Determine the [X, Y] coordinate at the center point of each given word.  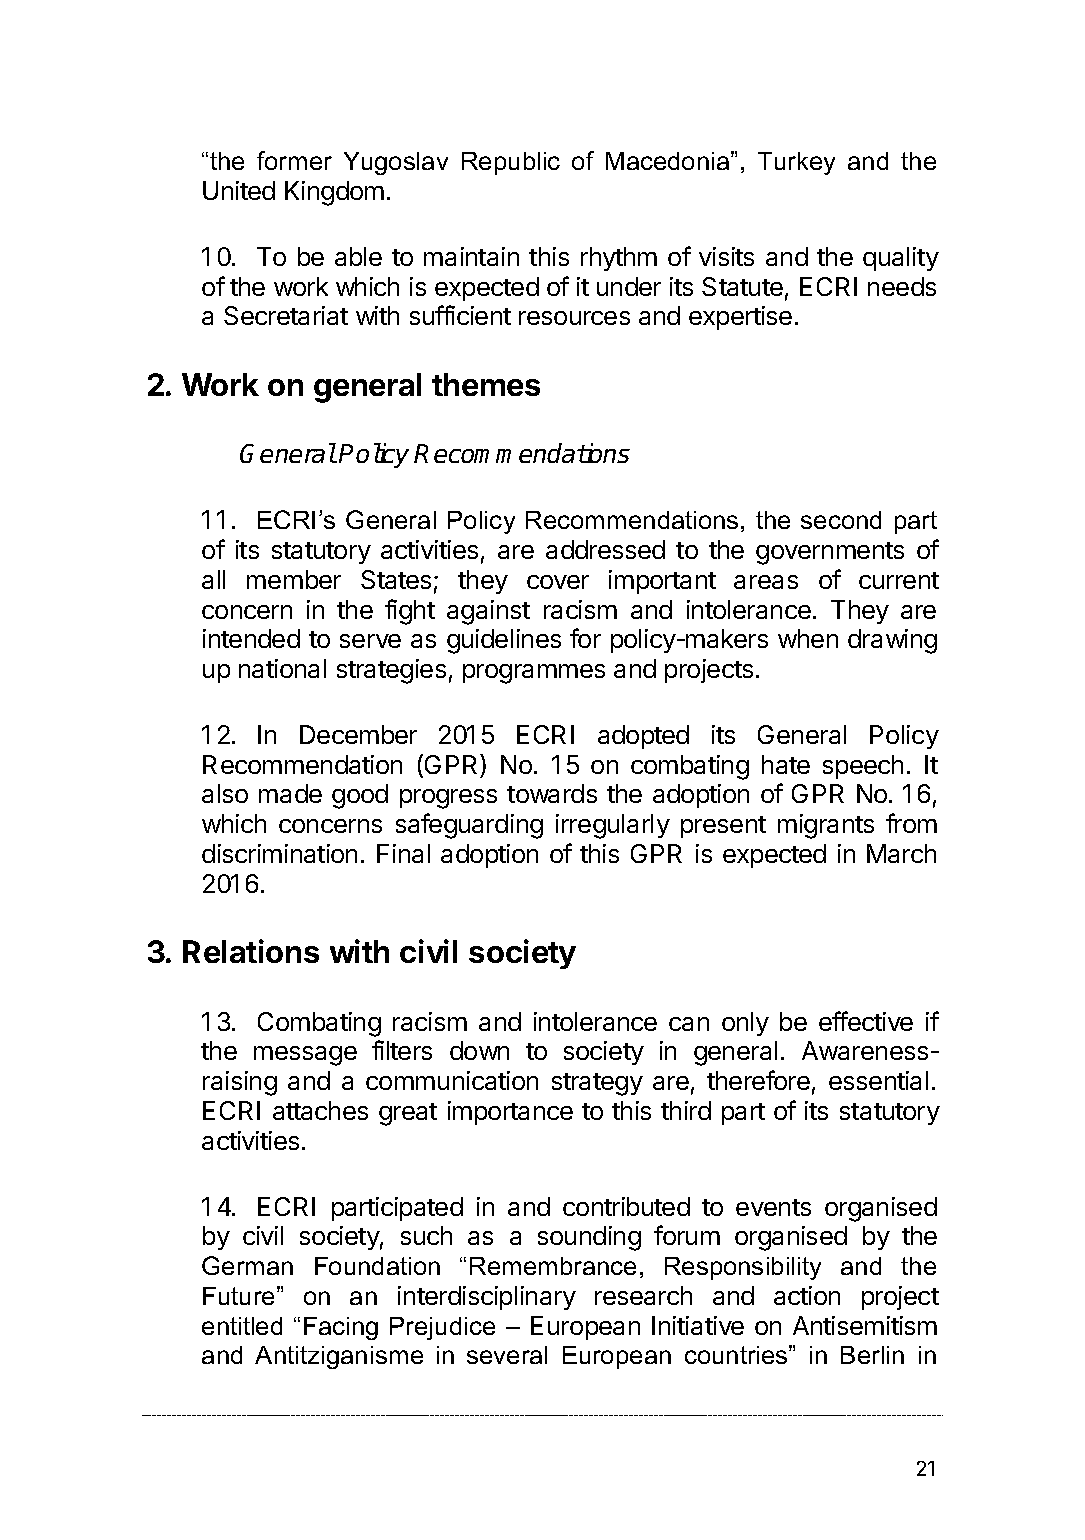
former [294, 160]
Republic [511, 163]
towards [552, 793]
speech [863, 767]
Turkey [796, 163]
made [290, 793]
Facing [341, 1328]
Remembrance [553, 1266]
